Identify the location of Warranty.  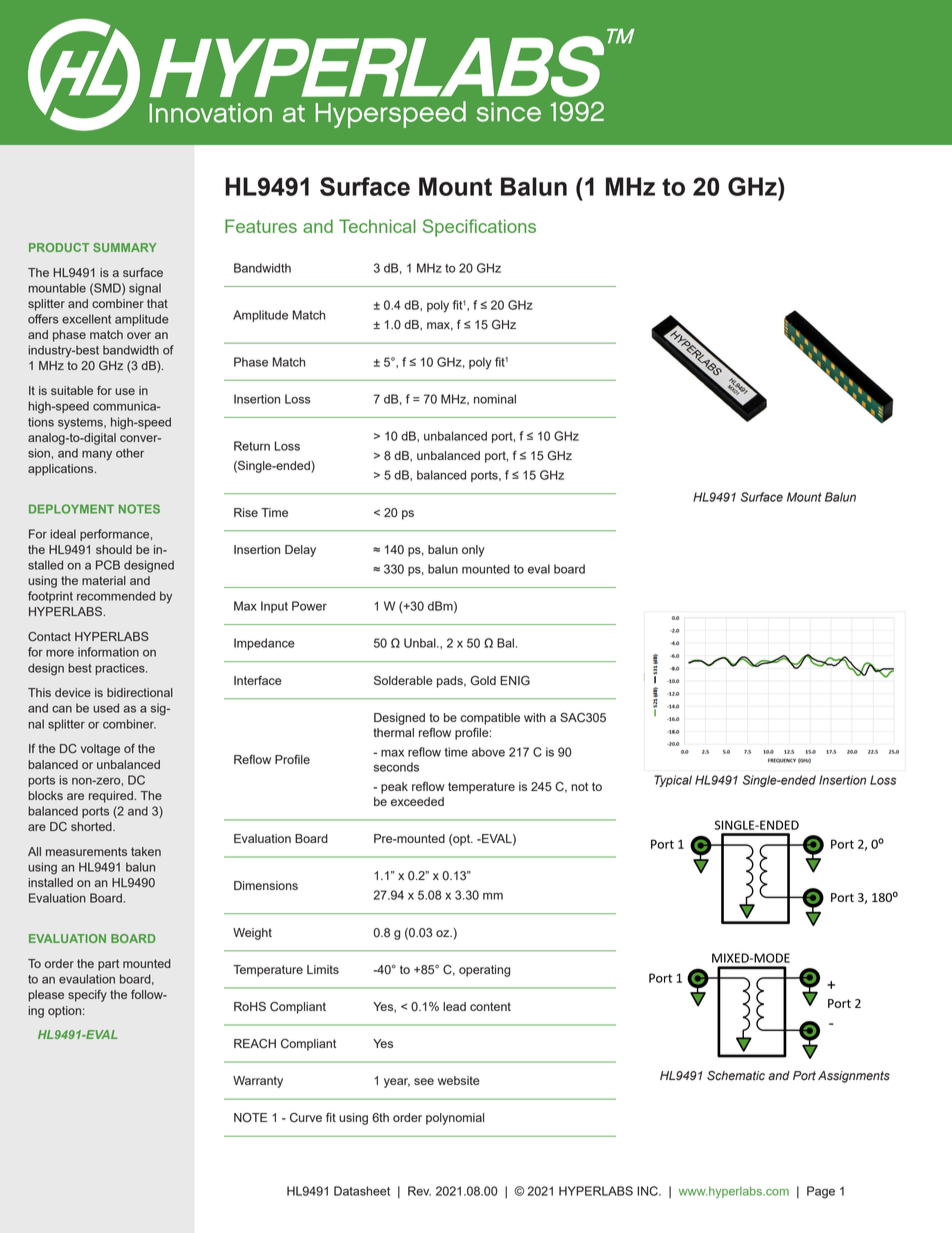
(258, 1082).
